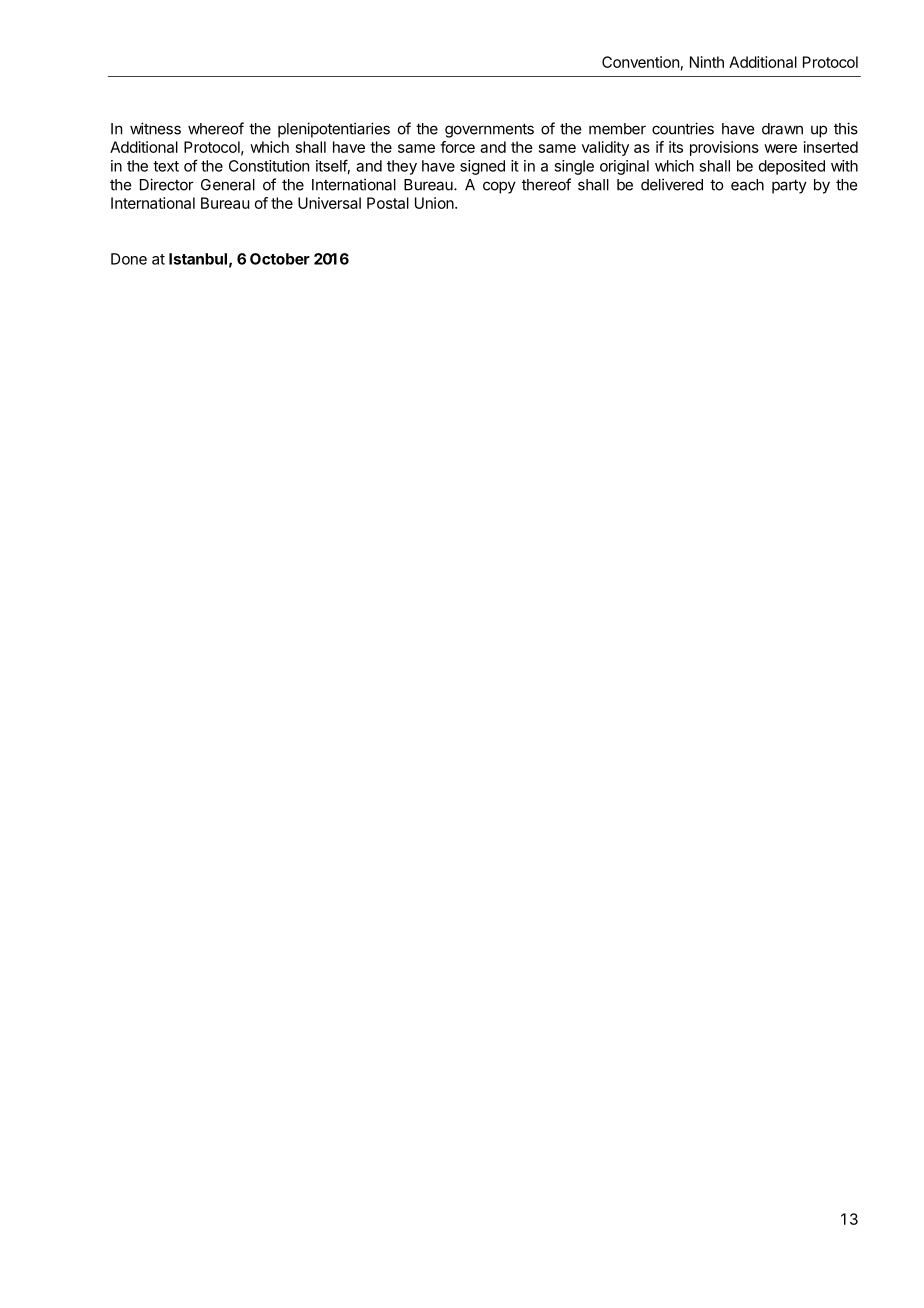  Describe the element at coordinates (280, 259) in the screenshot. I see `October` at that location.
